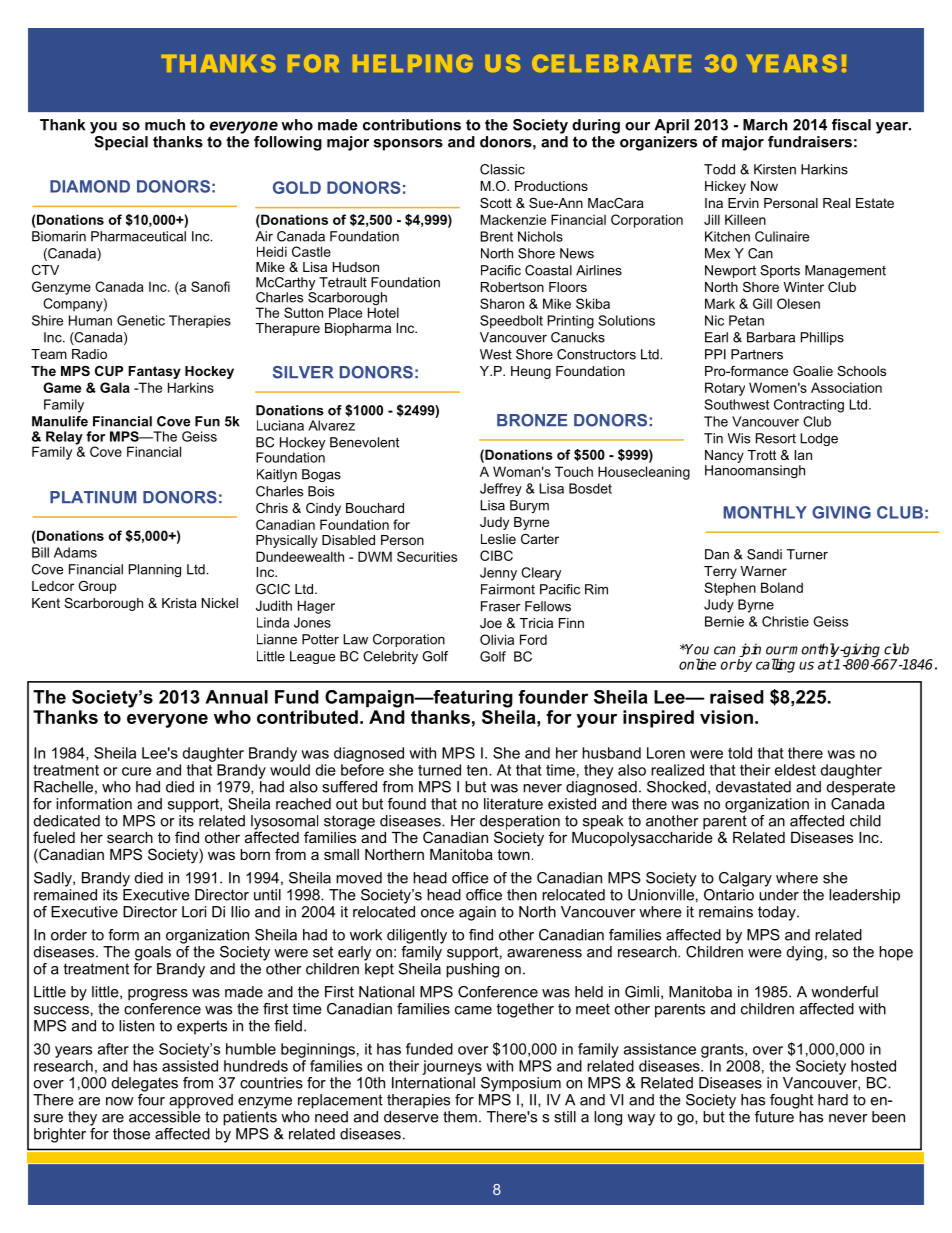 The image size is (952, 1233). What do you see at coordinates (513, 854) in the screenshot?
I see `town` at bounding box center [513, 854].
